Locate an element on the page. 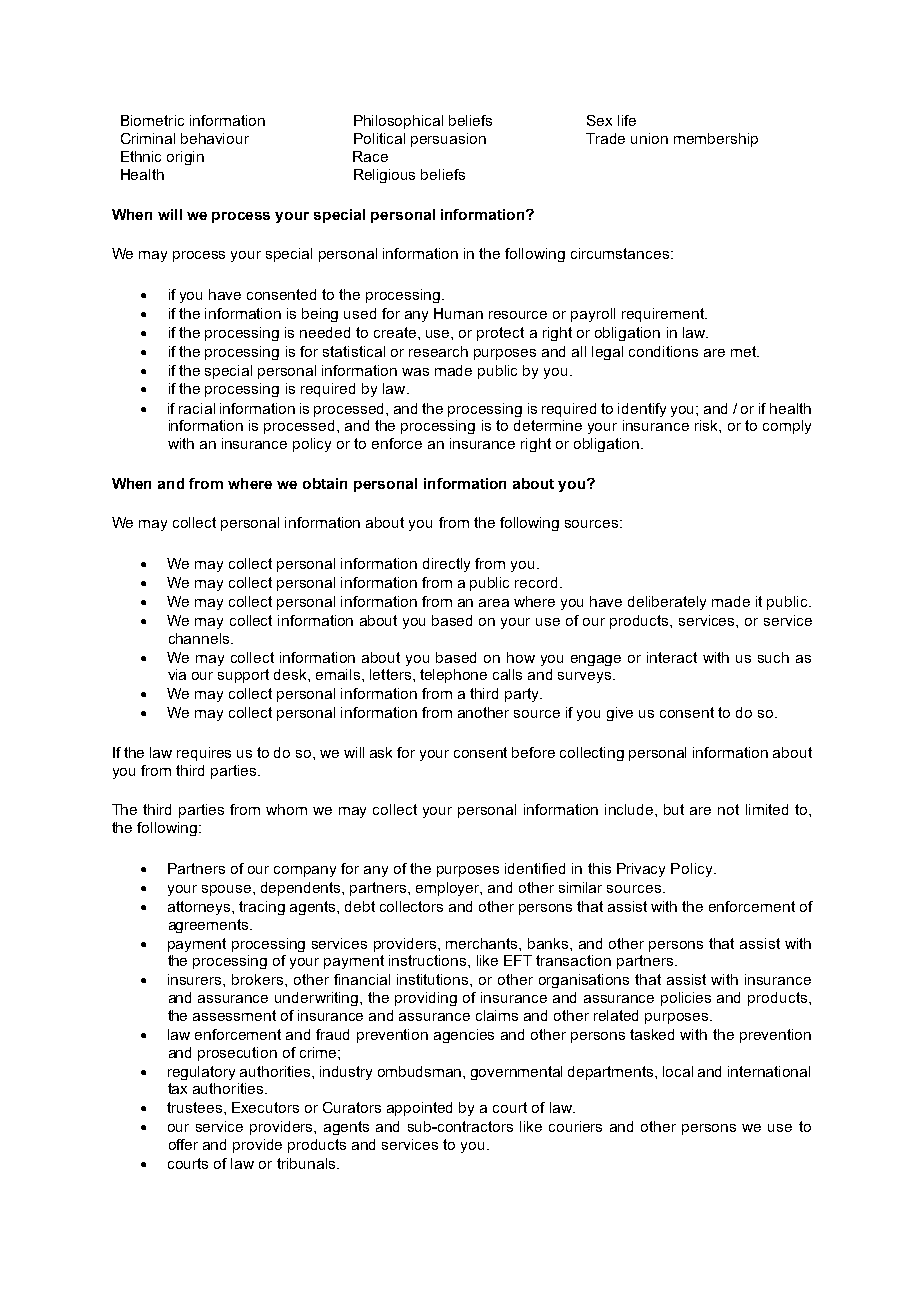  membership is located at coordinates (716, 140).
